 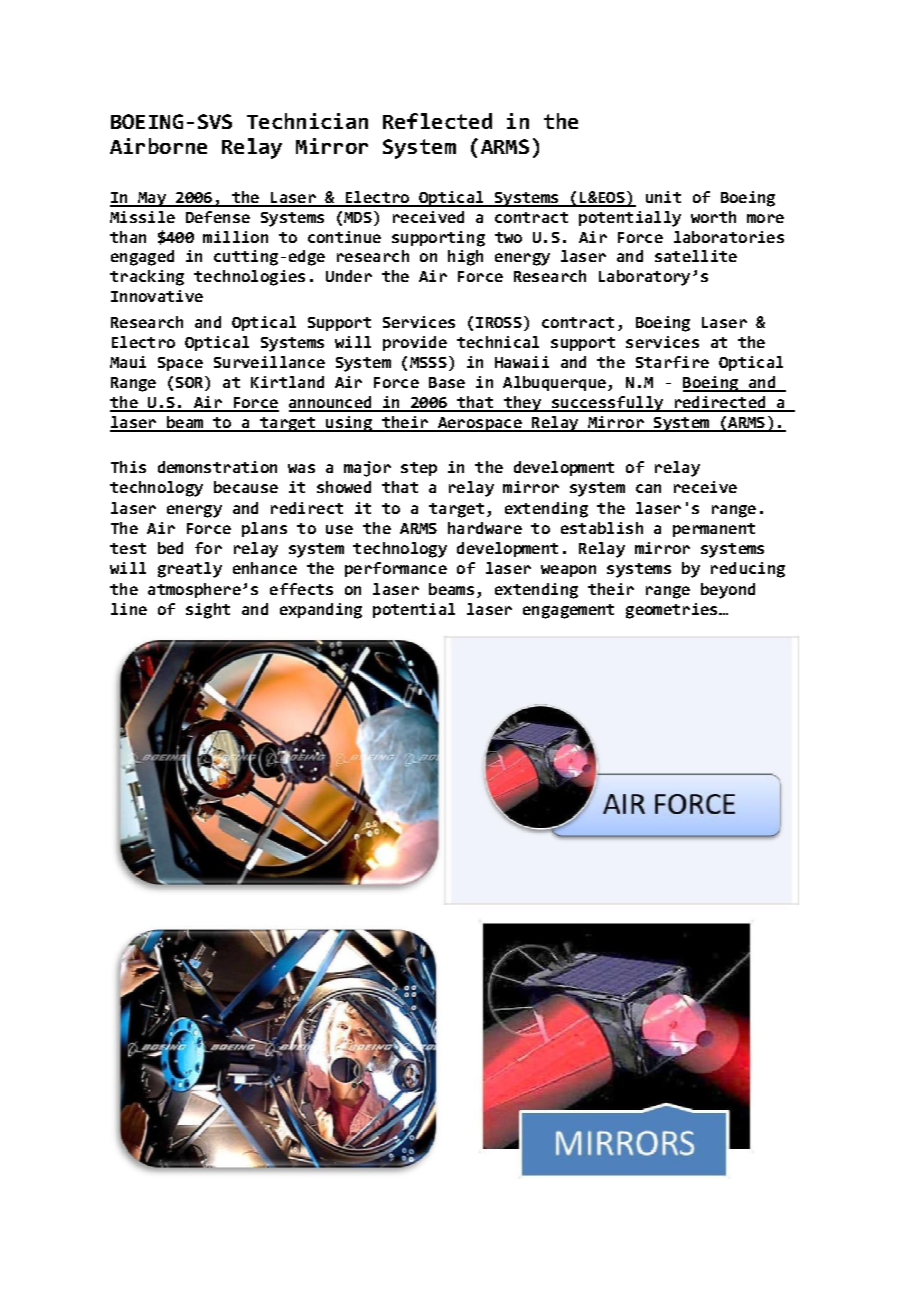 What do you see at coordinates (396, 569) in the page?
I see `performance` at bounding box center [396, 569].
